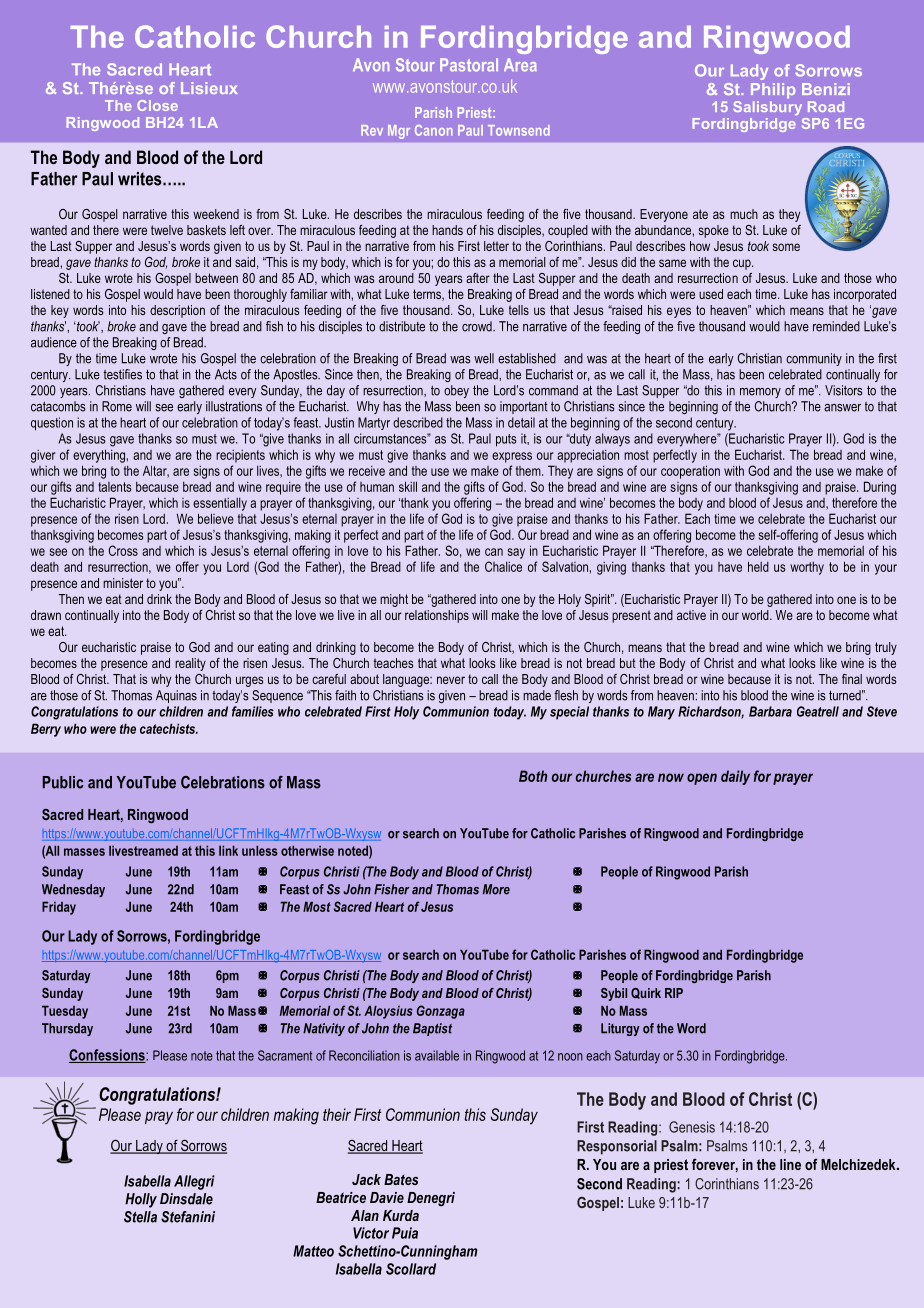 This screenshot has height=1308, width=924. I want to click on world, so click(756, 615).
